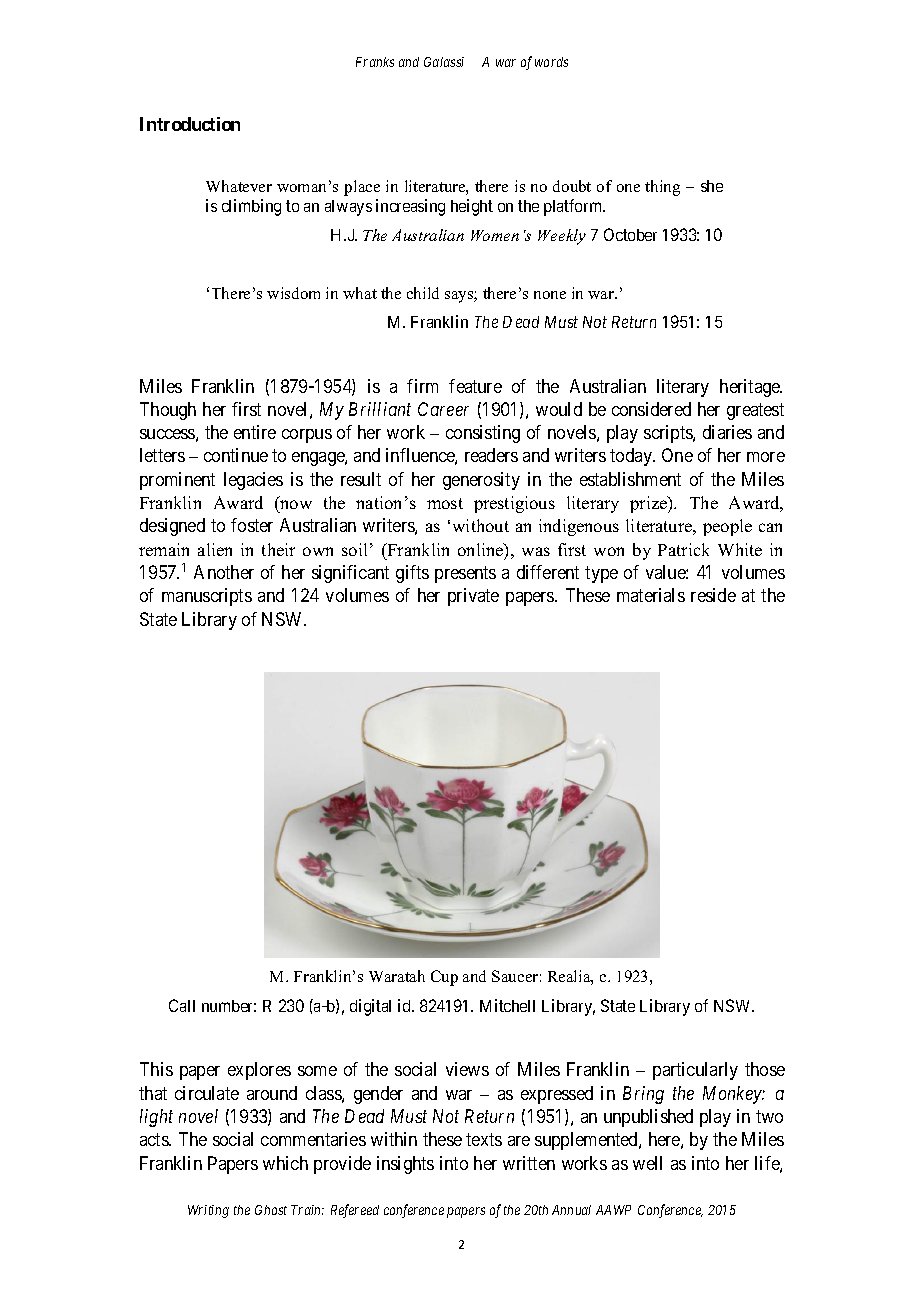  Describe the element at coordinates (255, 432) in the image. I see `entire` at that location.
